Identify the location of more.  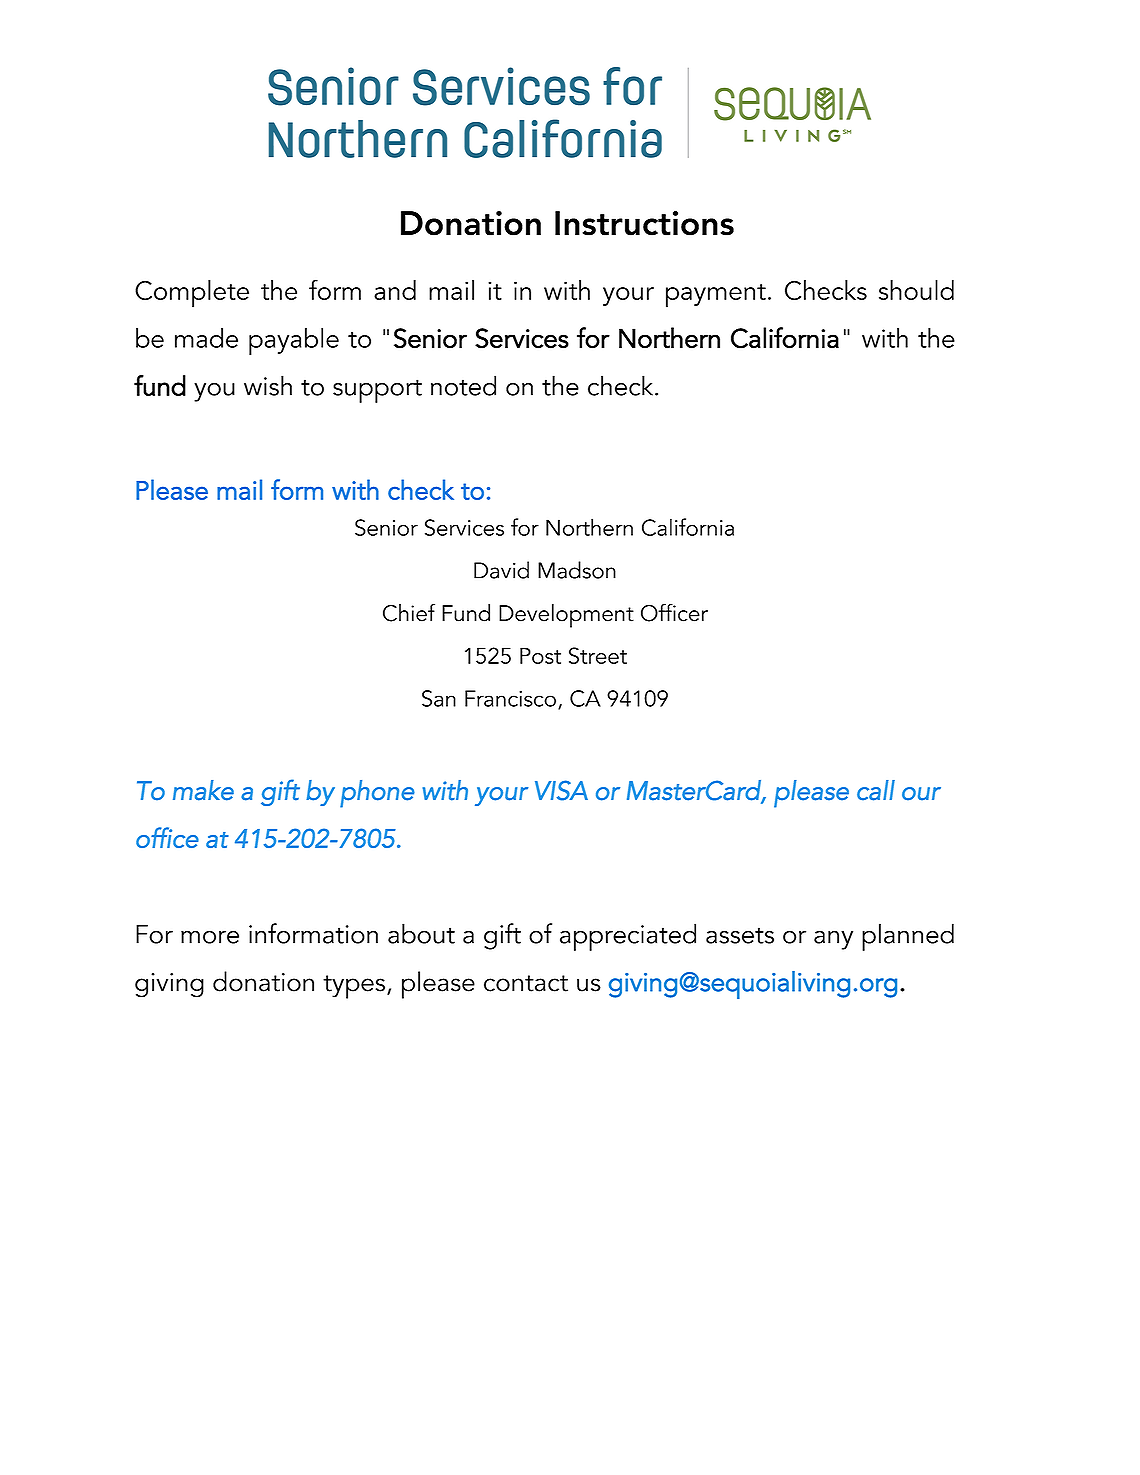
(210, 937).
